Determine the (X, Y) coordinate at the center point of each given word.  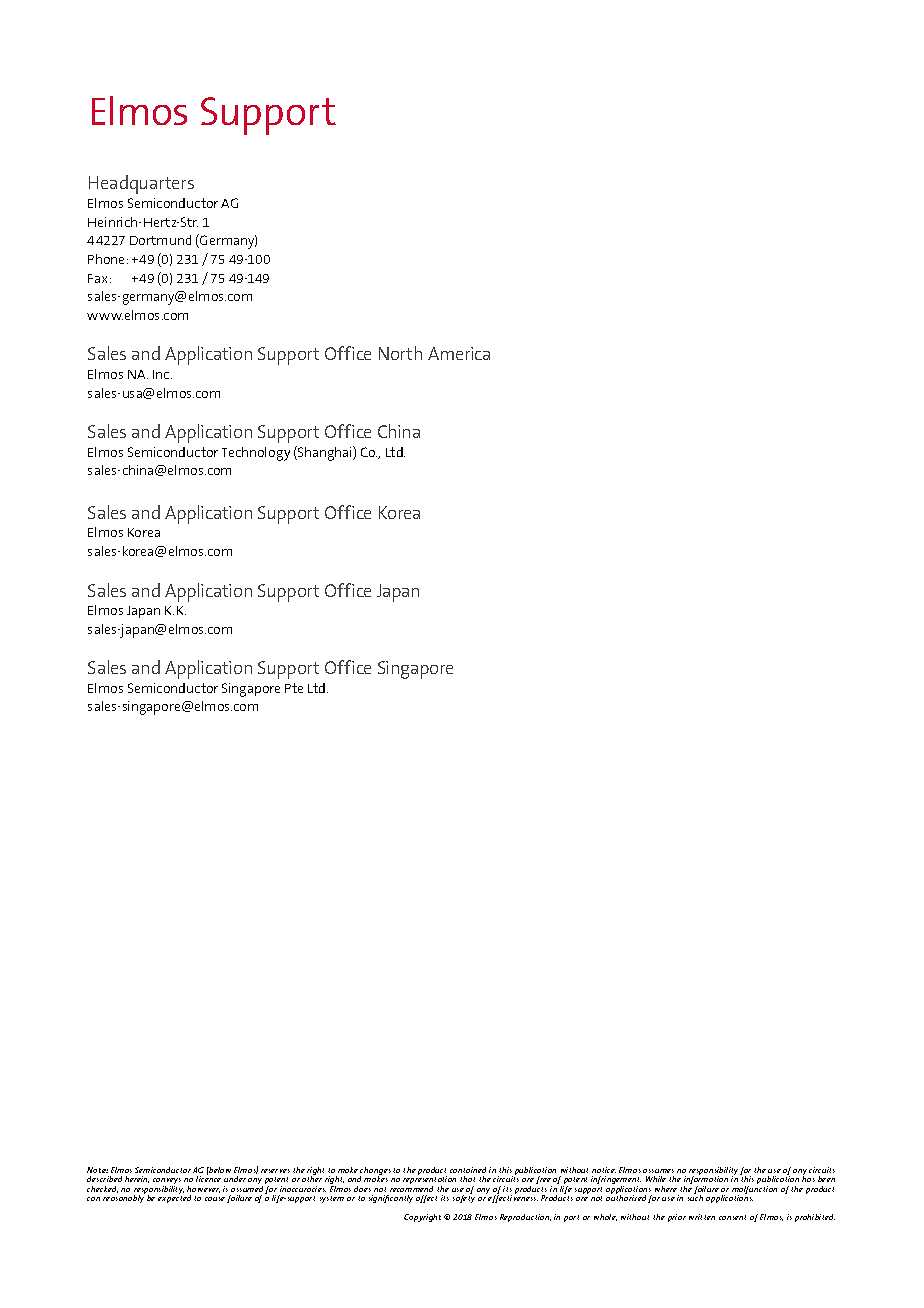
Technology (256, 454)
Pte (294, 688)
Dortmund (160, 240)
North (400, 353)
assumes (658, 1171)
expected (174, 1198)
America (459, 353)
